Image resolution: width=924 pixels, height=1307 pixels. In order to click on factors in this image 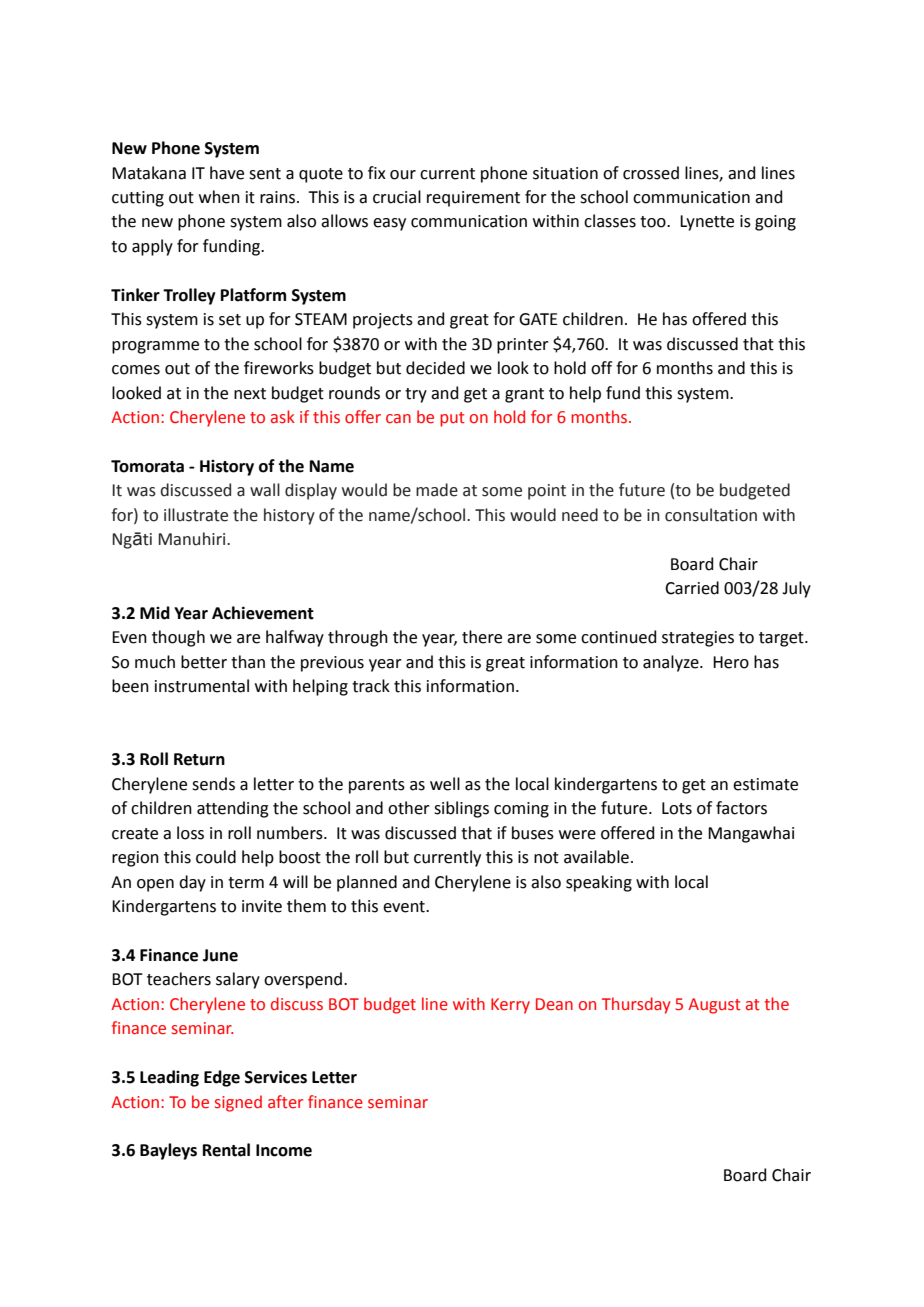, I will do `click(741, 808)`.
